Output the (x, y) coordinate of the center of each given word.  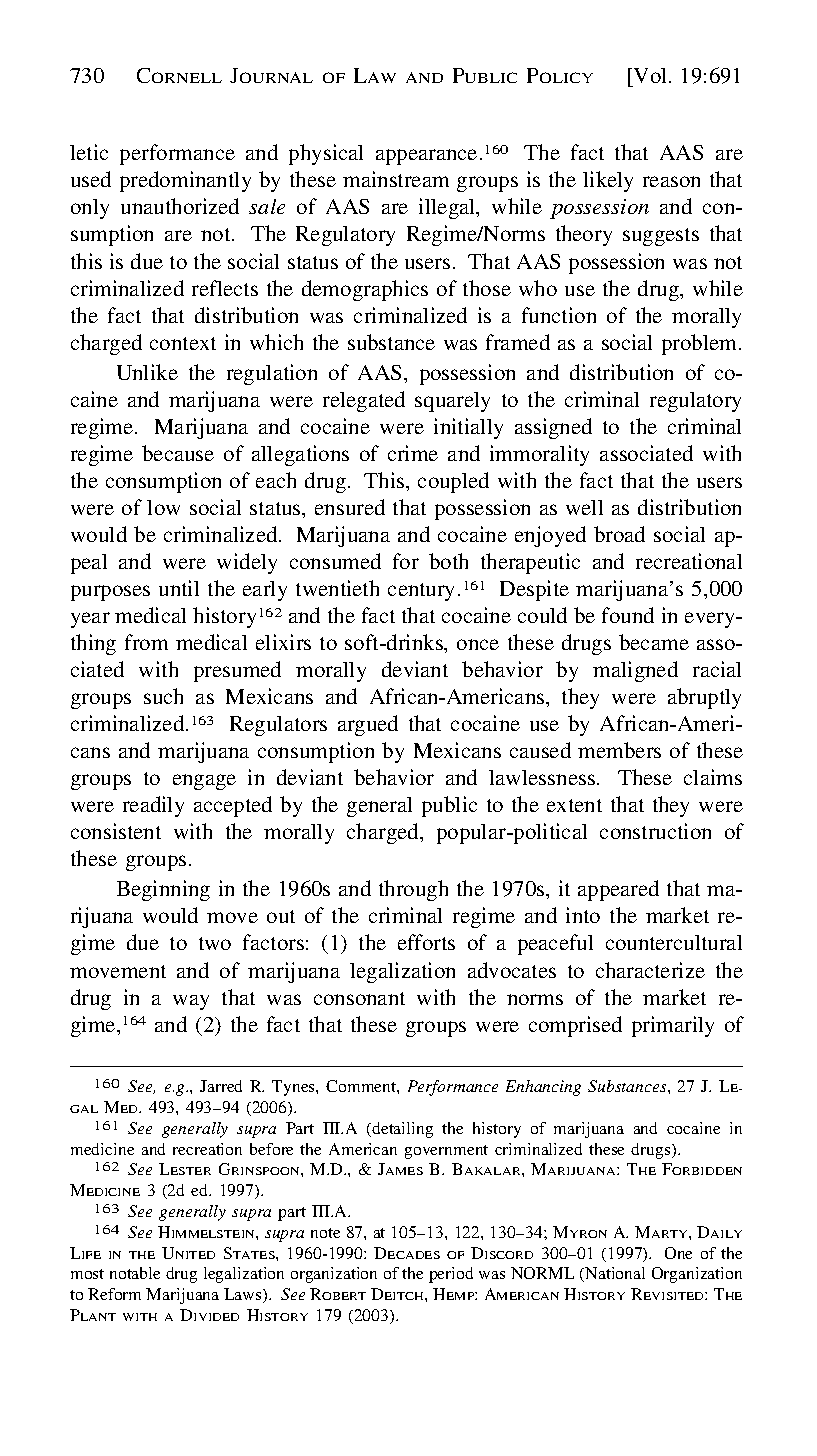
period (451, 1275)
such (163, 696)
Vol (651, 77)
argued (368, 725)
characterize (650, 970)
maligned (635, 671)
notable (135, 1273)
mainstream (396, 179)
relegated (364, 401)
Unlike (147, 372)
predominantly (185, 181)
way (191, 1002)
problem (701, 344)
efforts (426, 942)
